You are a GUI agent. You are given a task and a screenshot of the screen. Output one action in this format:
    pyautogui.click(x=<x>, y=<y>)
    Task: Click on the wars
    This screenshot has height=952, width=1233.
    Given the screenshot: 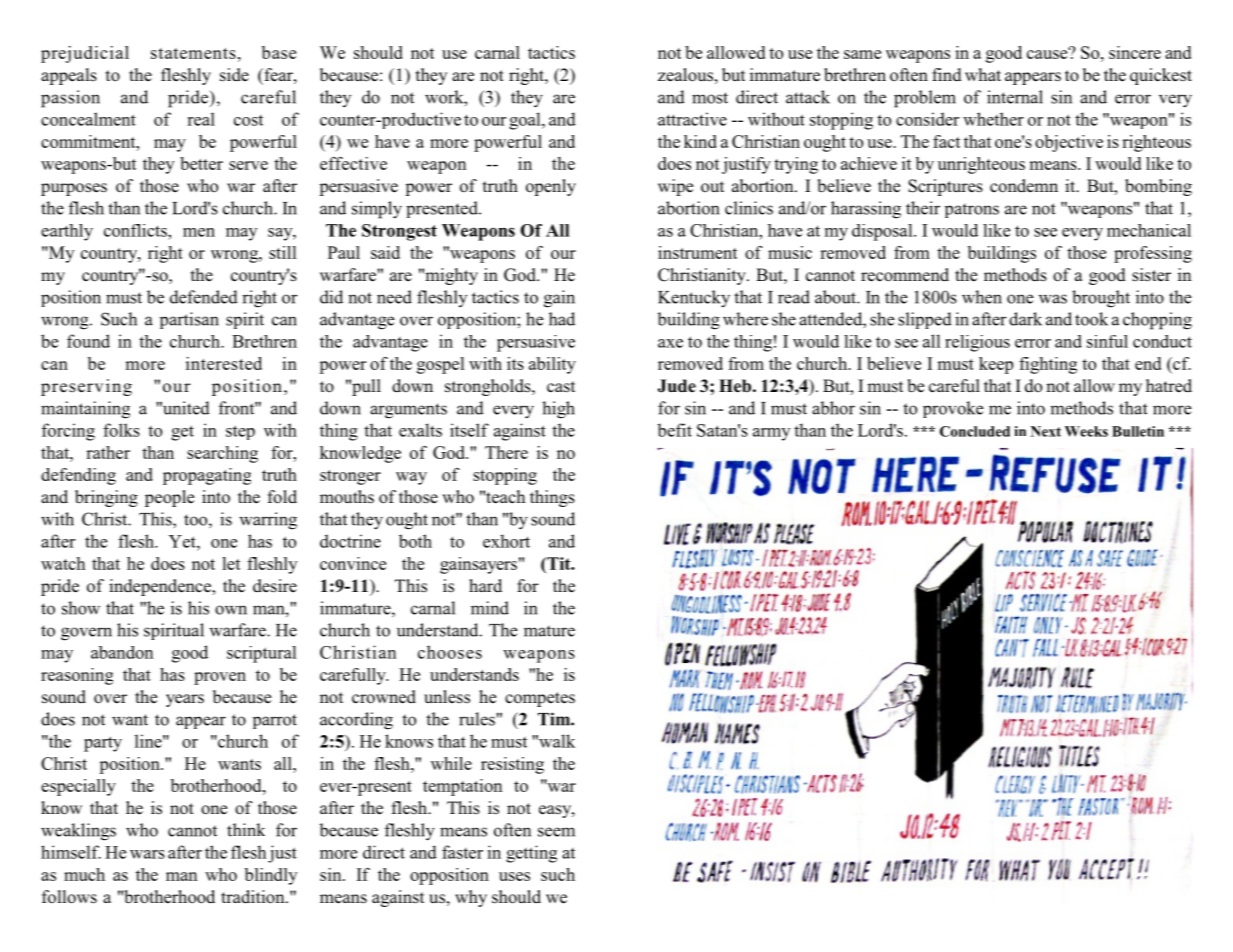 What is the action you would take?
    pyautogui.click(x=147, y=854)
